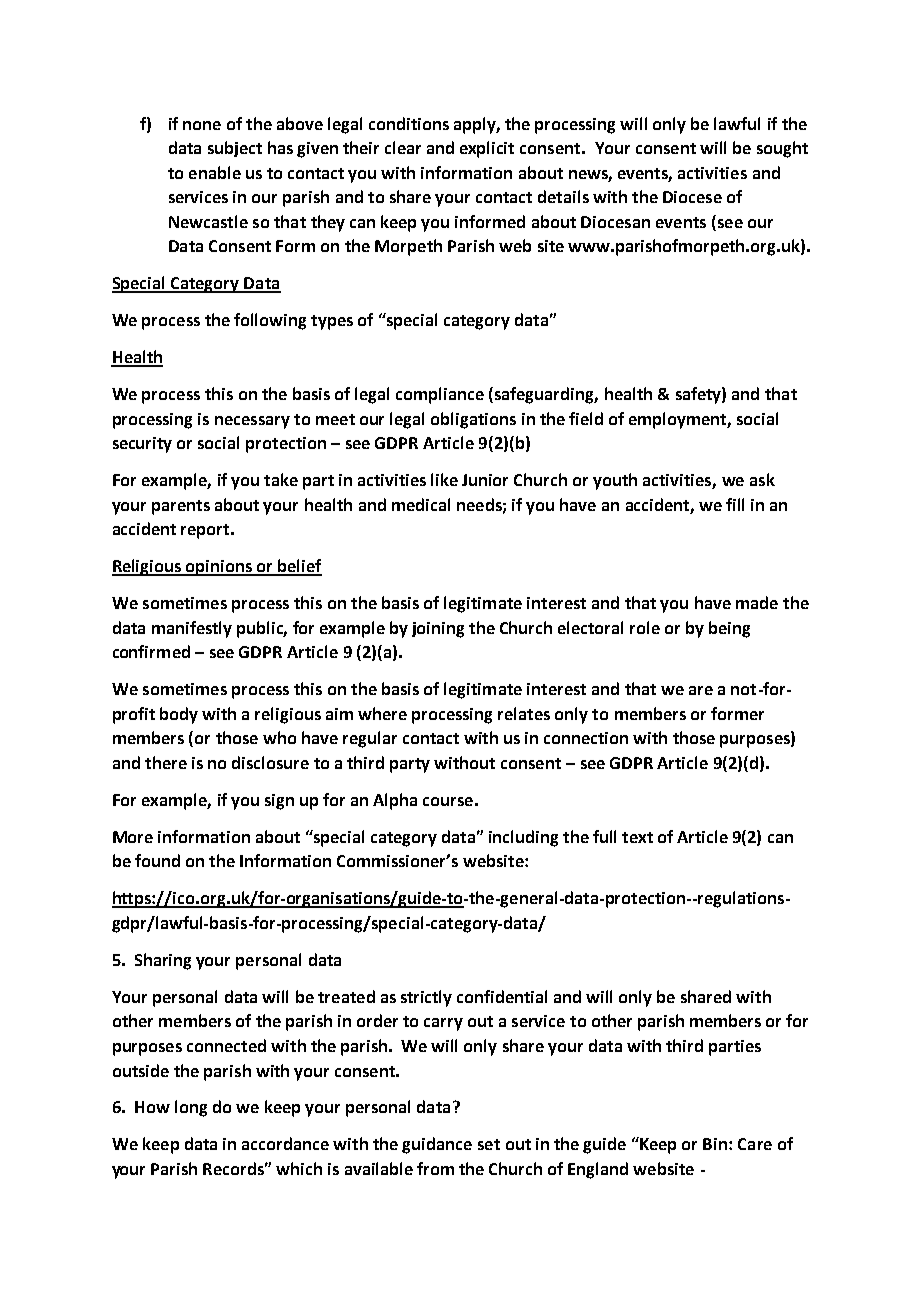 This document has width=924, height=1307. I want to click on long, so click(191, 1108).
